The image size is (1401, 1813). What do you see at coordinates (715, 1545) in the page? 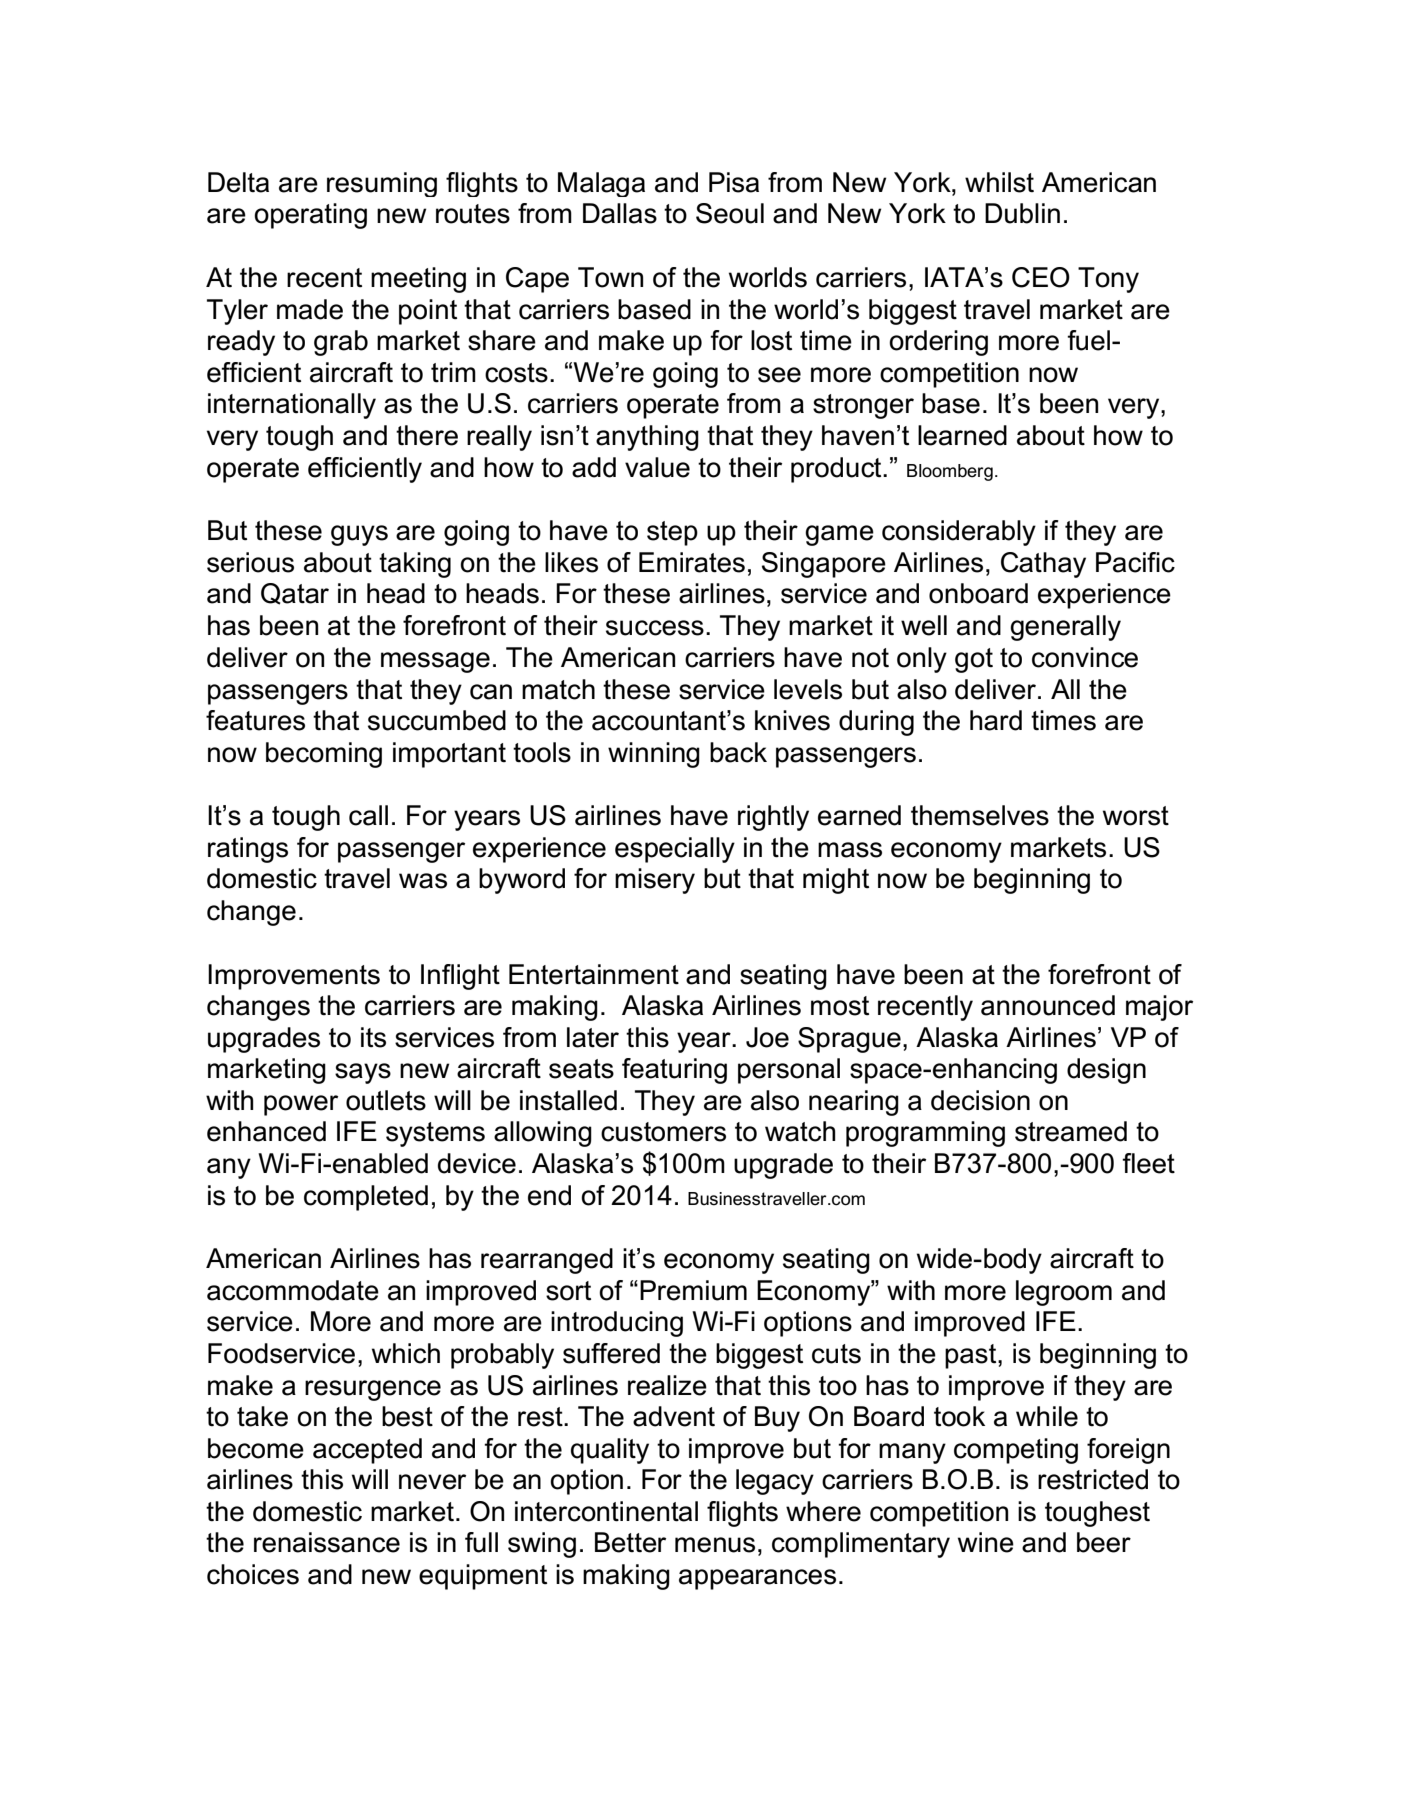
I see `menus` at bounding box center [715, 1545].
